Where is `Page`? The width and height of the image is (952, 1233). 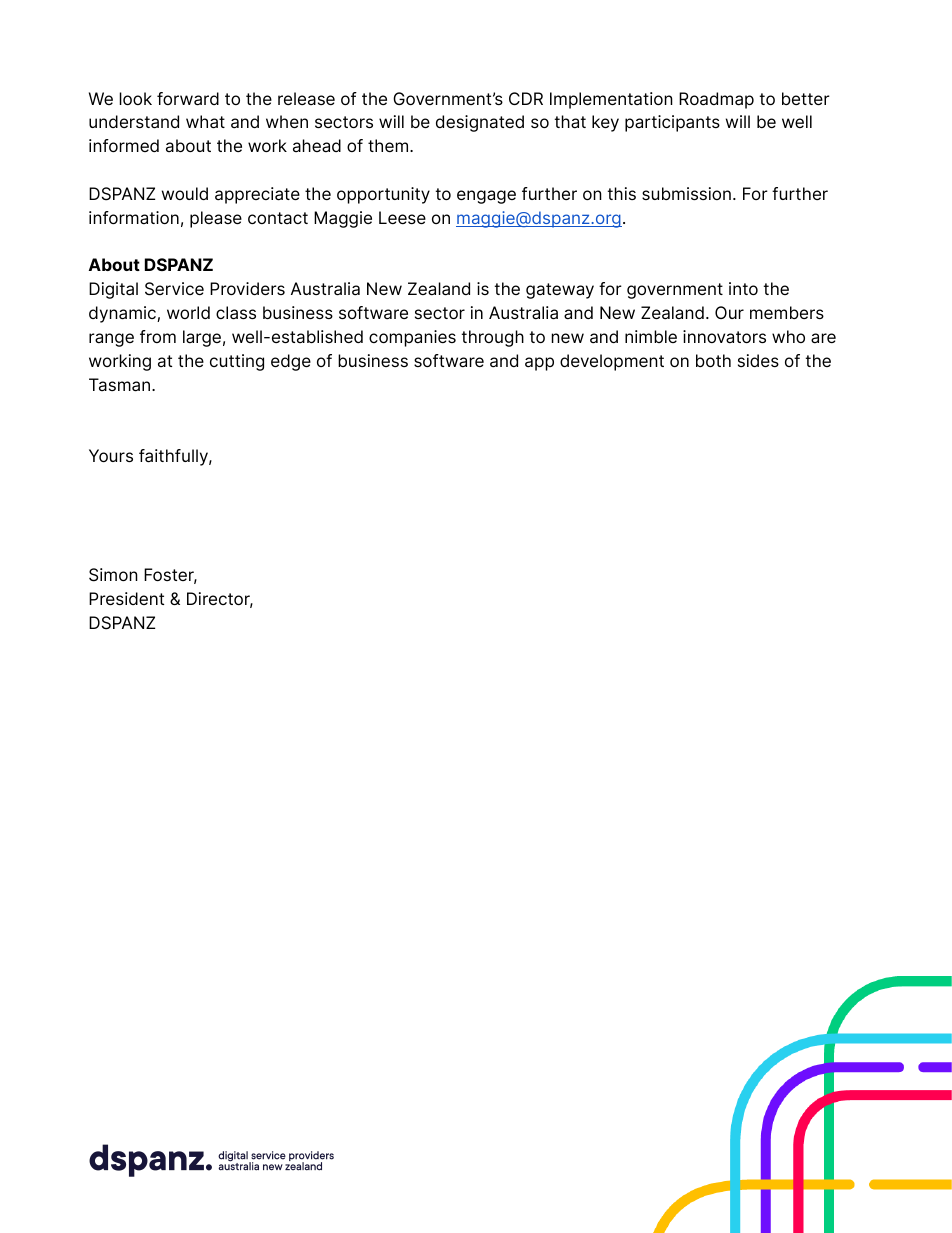
Page is located at coordinates (829, 1165).
